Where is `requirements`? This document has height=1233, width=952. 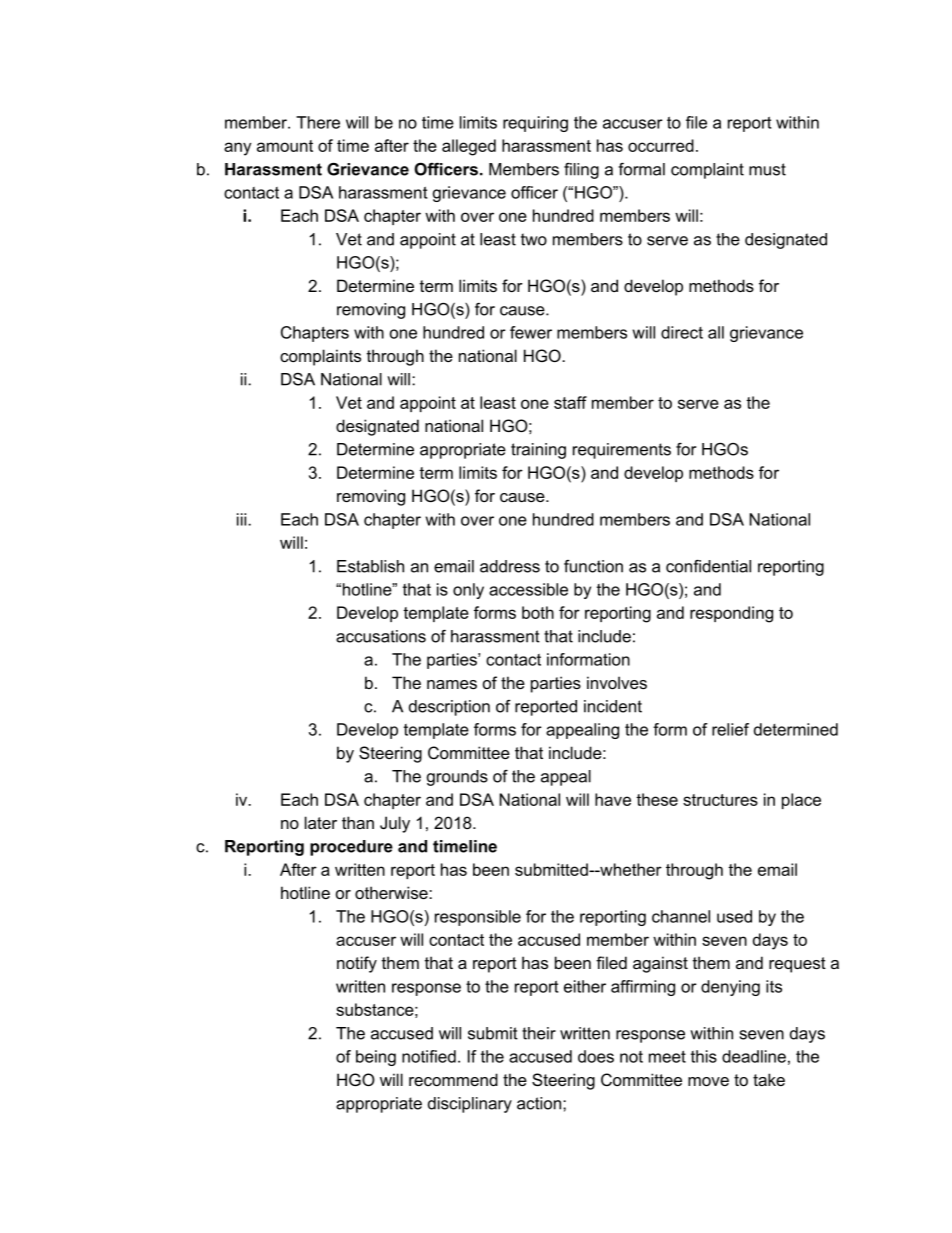 requirements is located at coordinates (622, 451).
